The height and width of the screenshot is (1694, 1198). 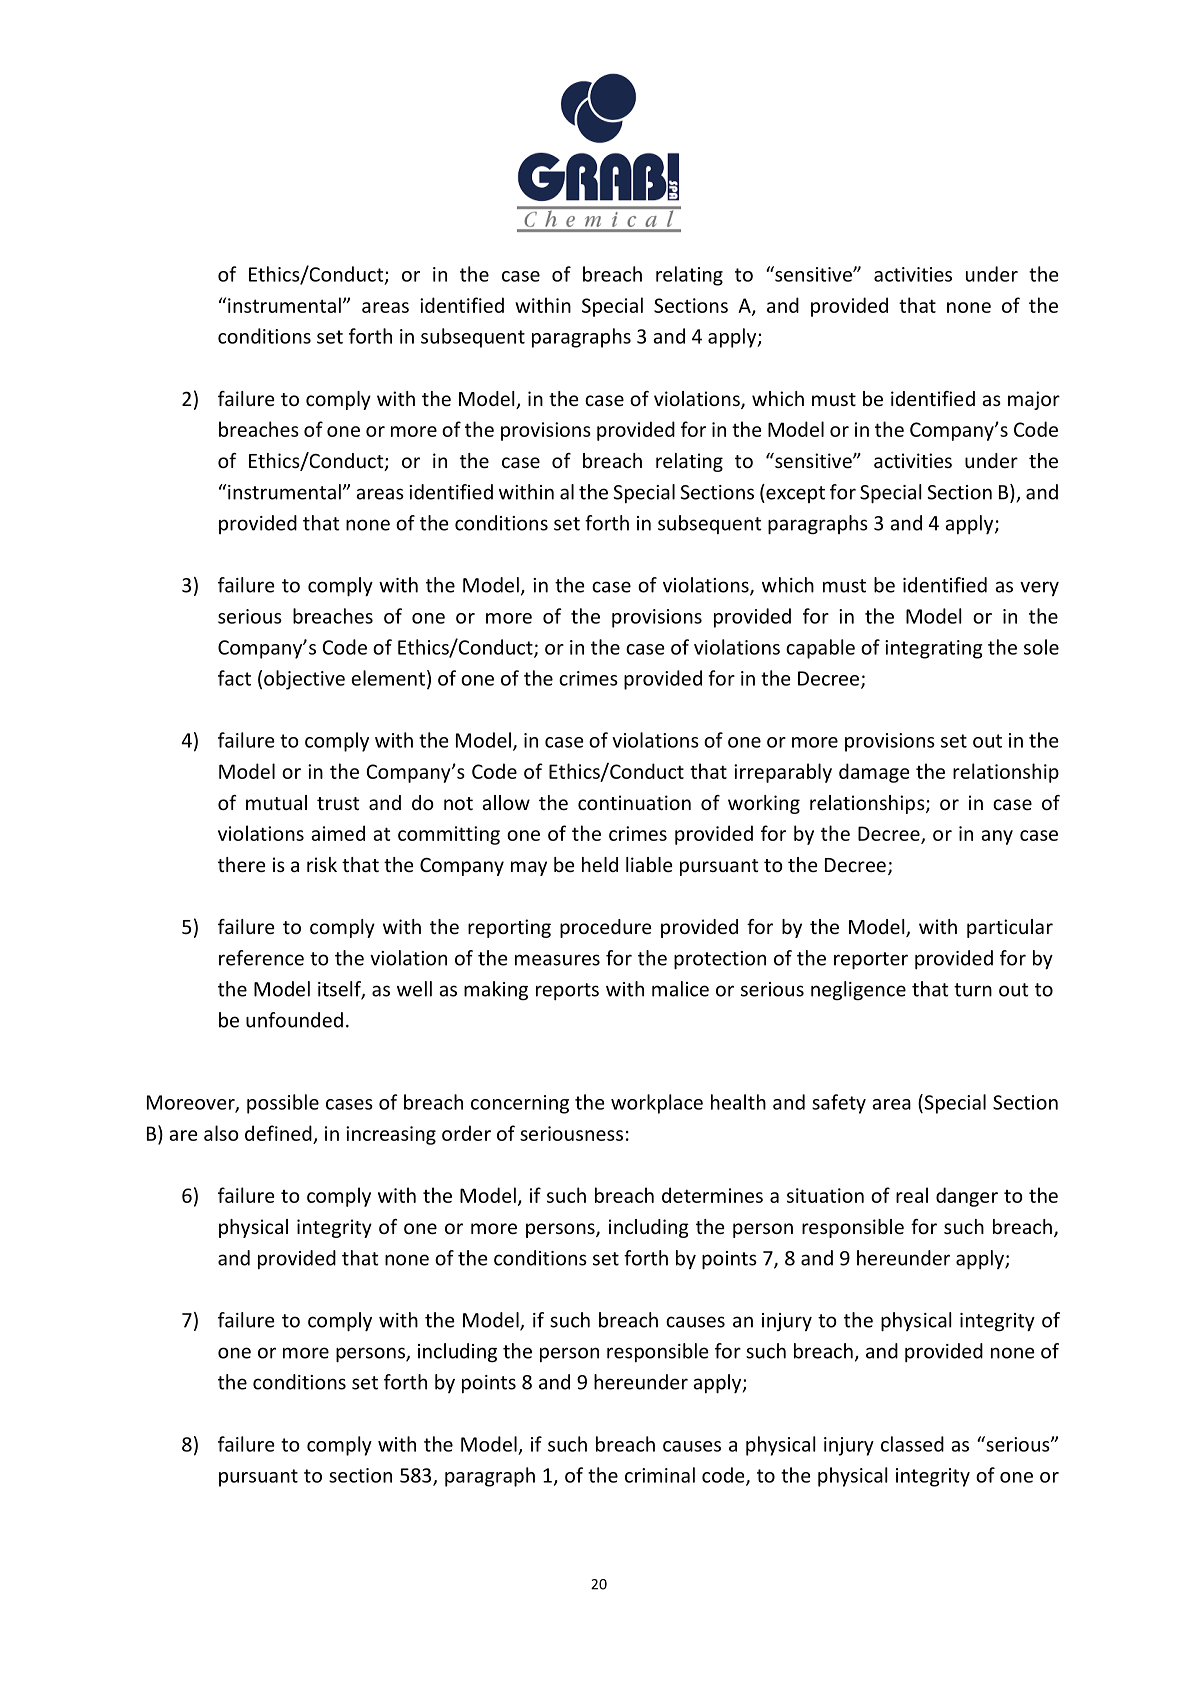 What do you see at coordinates (278, 1133) in the screenshot?
I see `defined` at bounding box center [278, 1133].
